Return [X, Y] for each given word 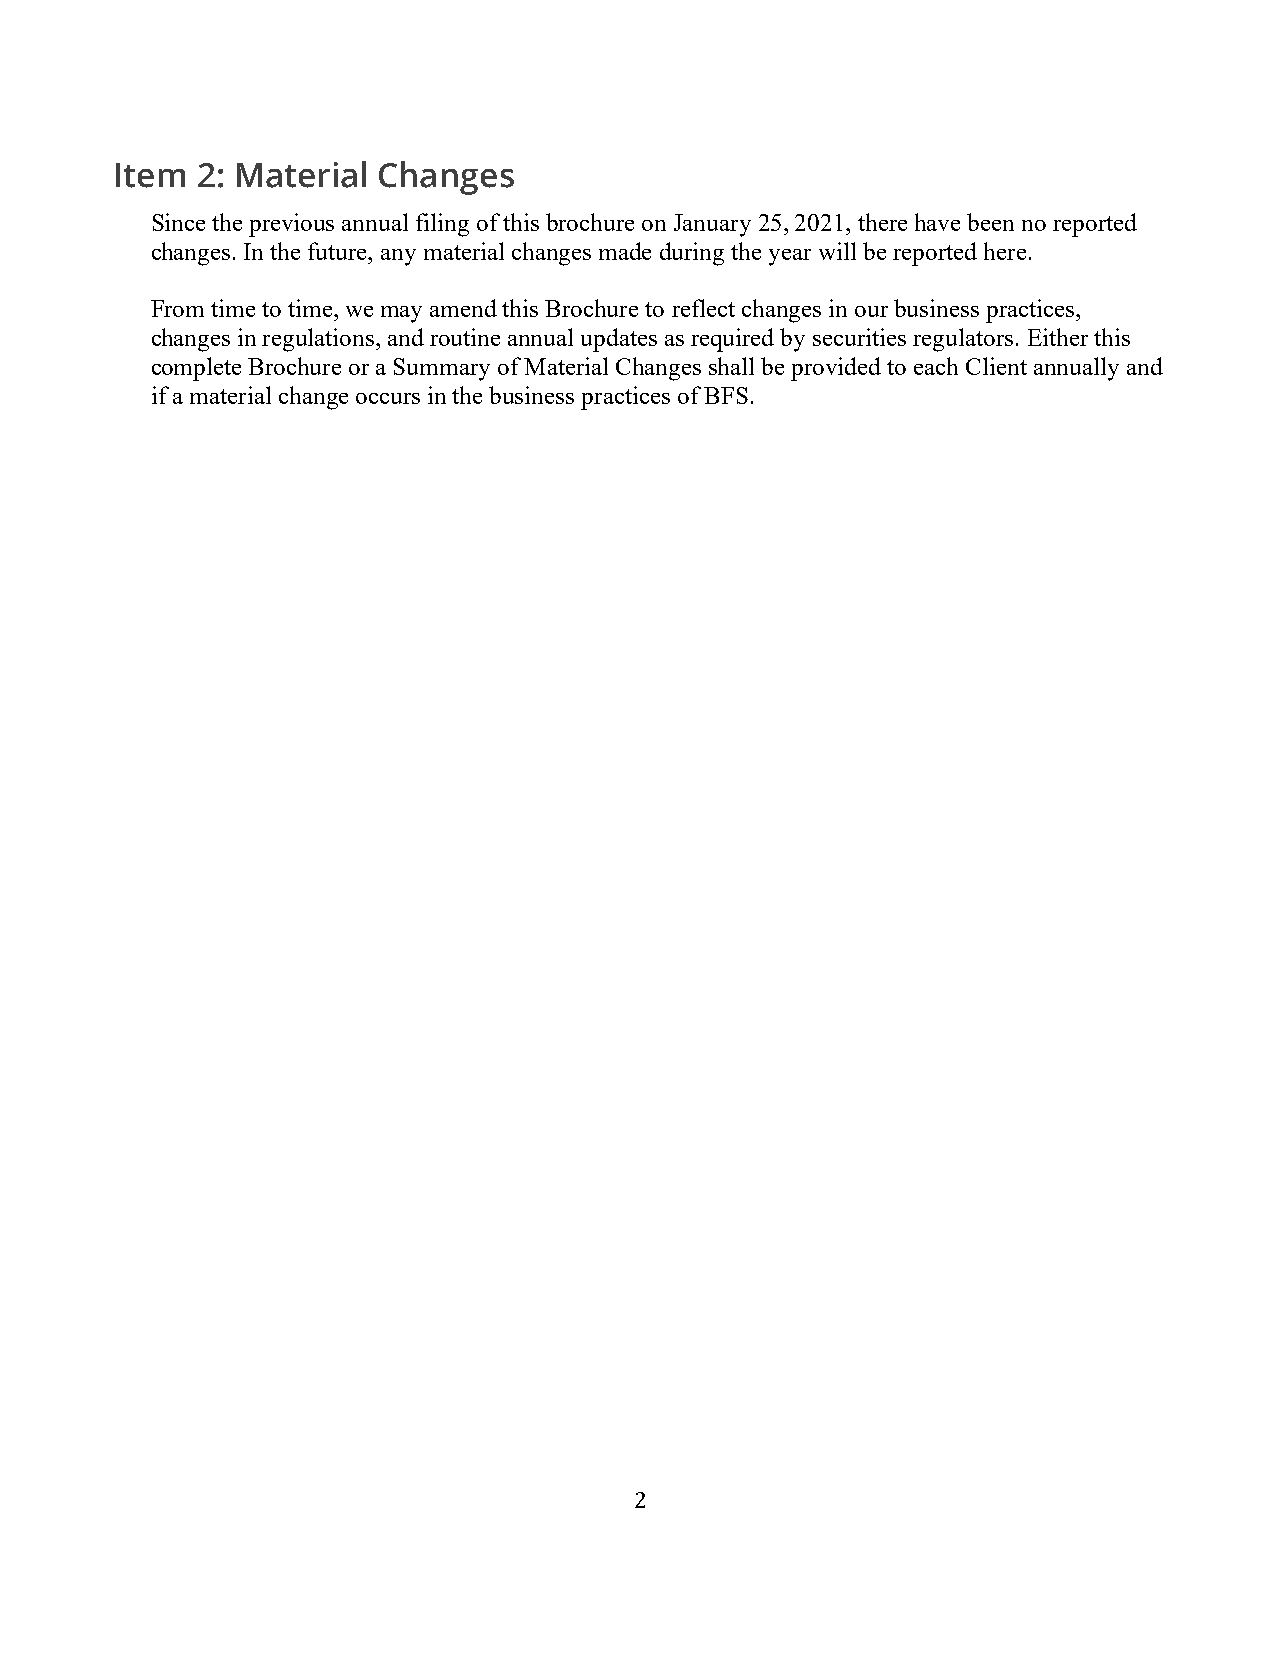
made [625, 251]
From [177, 308]
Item [150, 175]
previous [291, 225]
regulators [963, 340]
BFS [726, 395]
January [712, 225]
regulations [319, 340]
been [990, 222]
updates [619, 340]
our [871, 311]
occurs [388, 398]
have [937, 222]
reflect [703, 308]
